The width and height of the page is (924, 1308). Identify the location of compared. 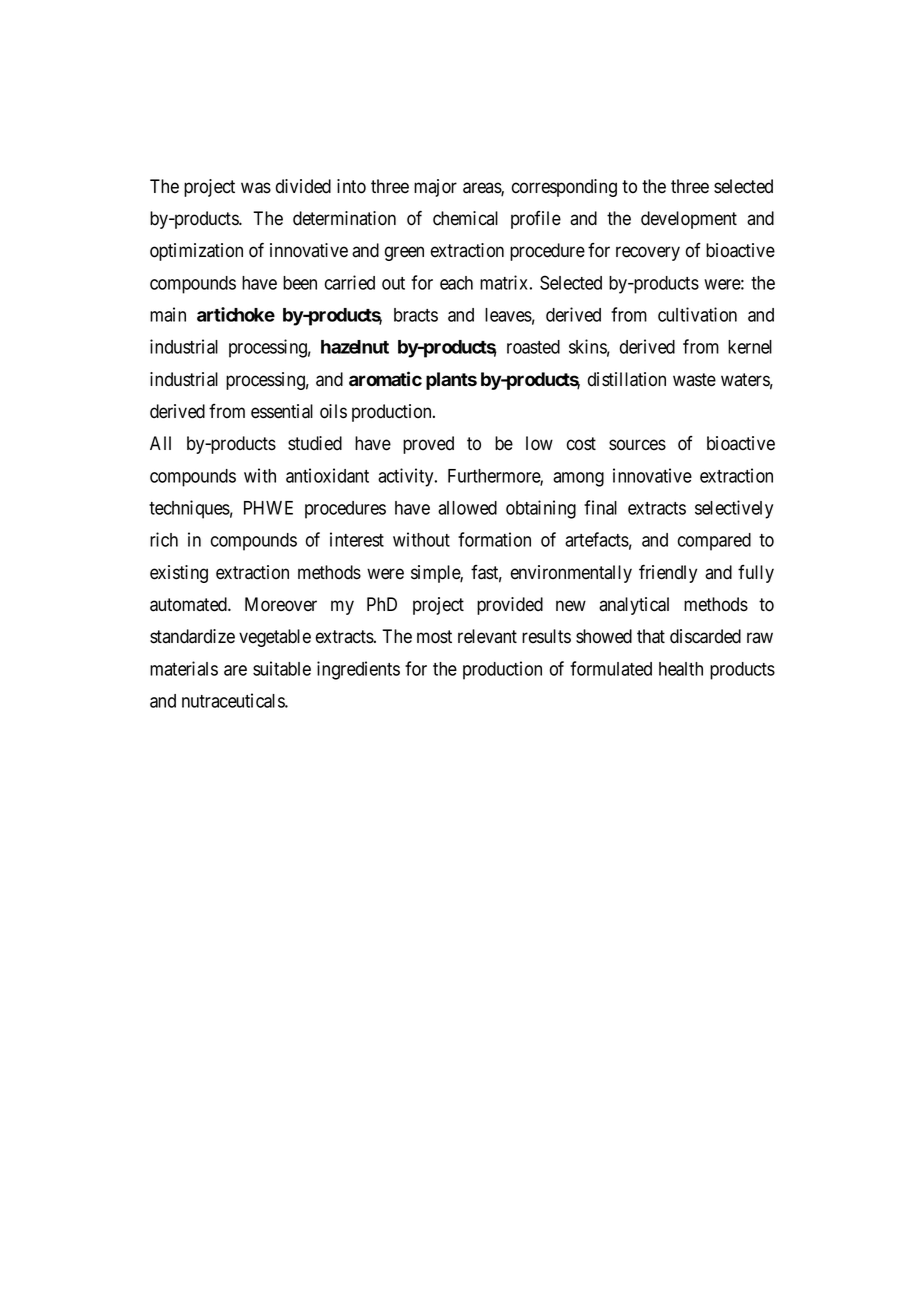
(714, 542).
